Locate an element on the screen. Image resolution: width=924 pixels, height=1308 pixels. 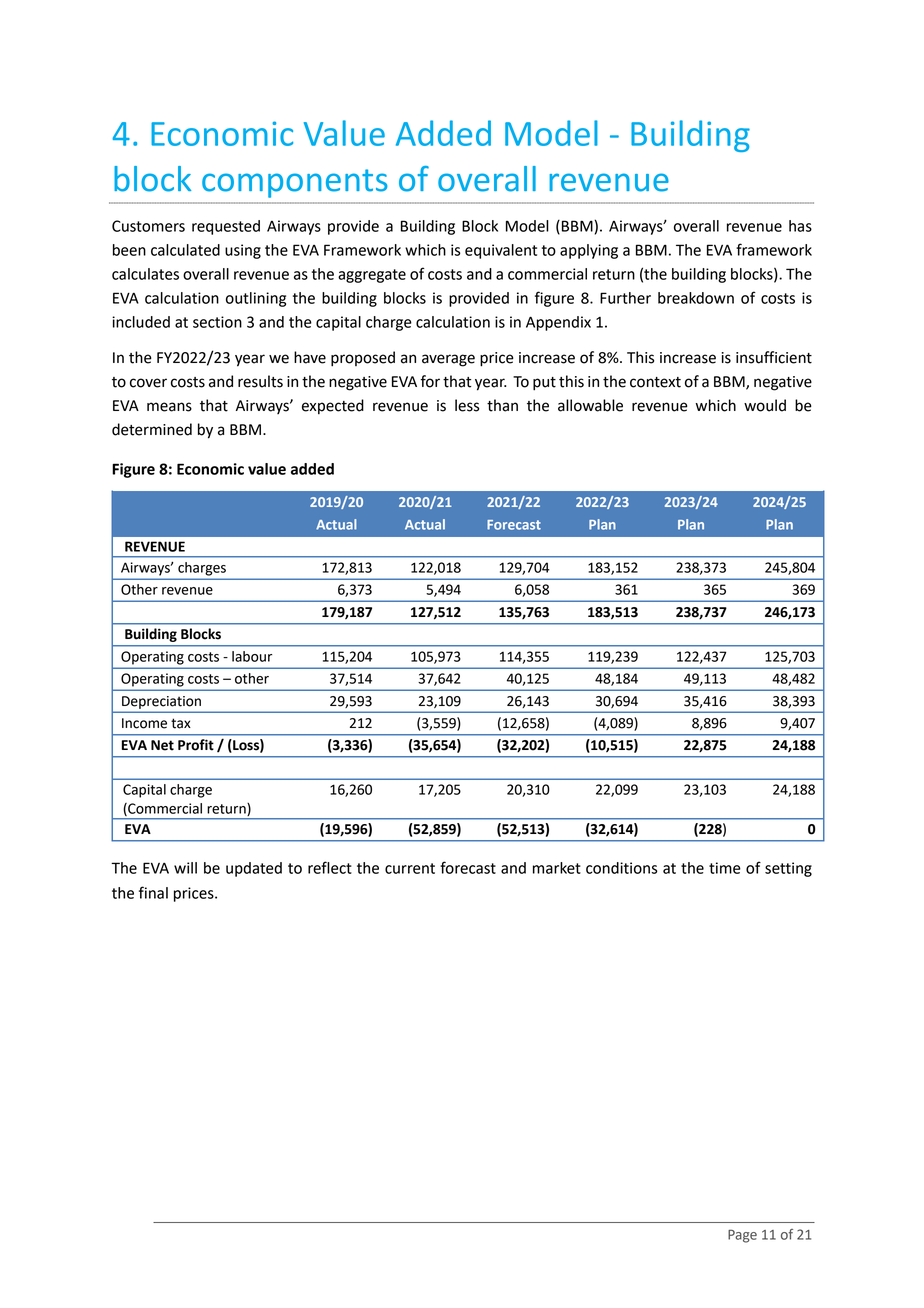
tax is located at coordinates (181, 723).
